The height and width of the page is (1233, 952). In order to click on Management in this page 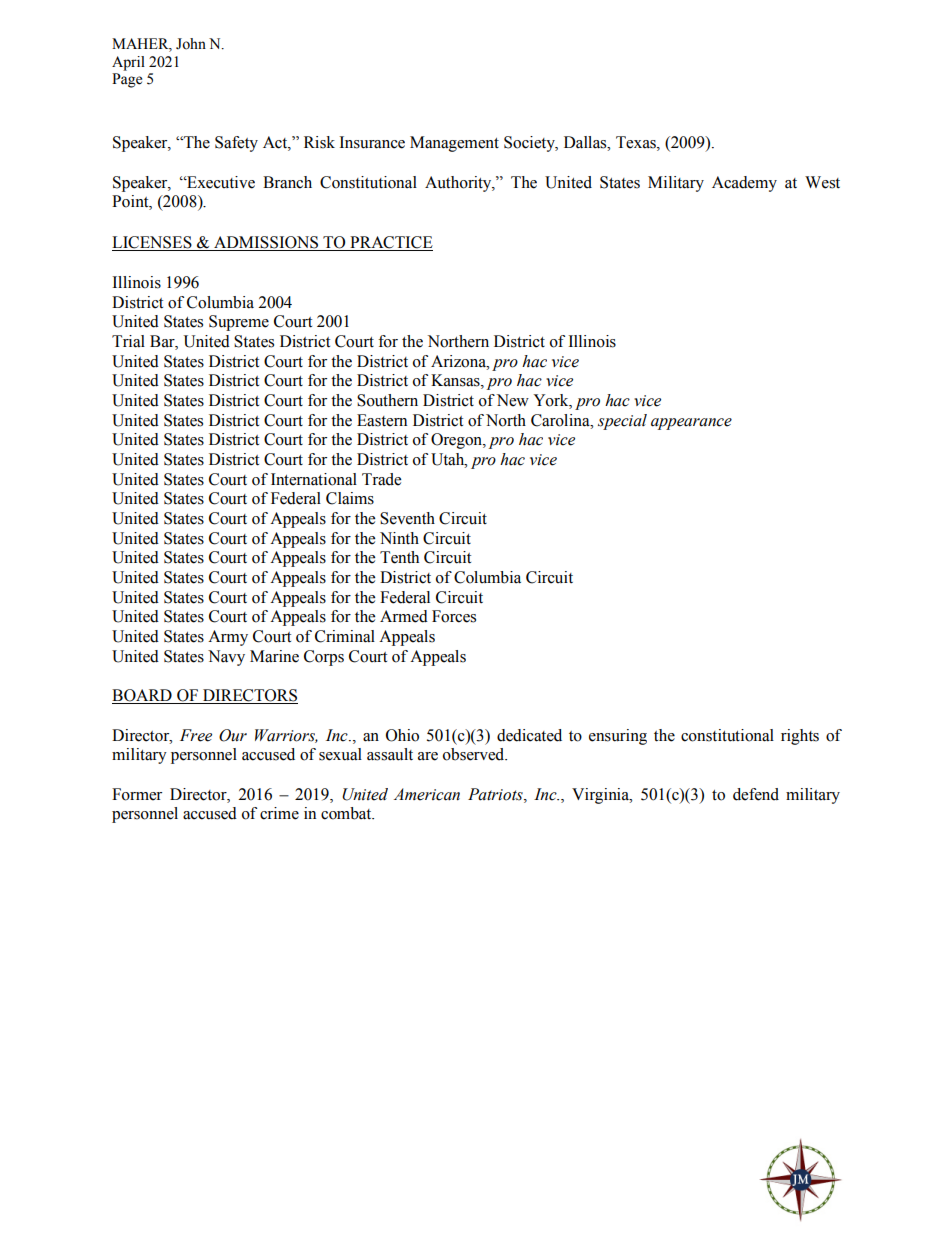, I will do `click(454, 144)`.
